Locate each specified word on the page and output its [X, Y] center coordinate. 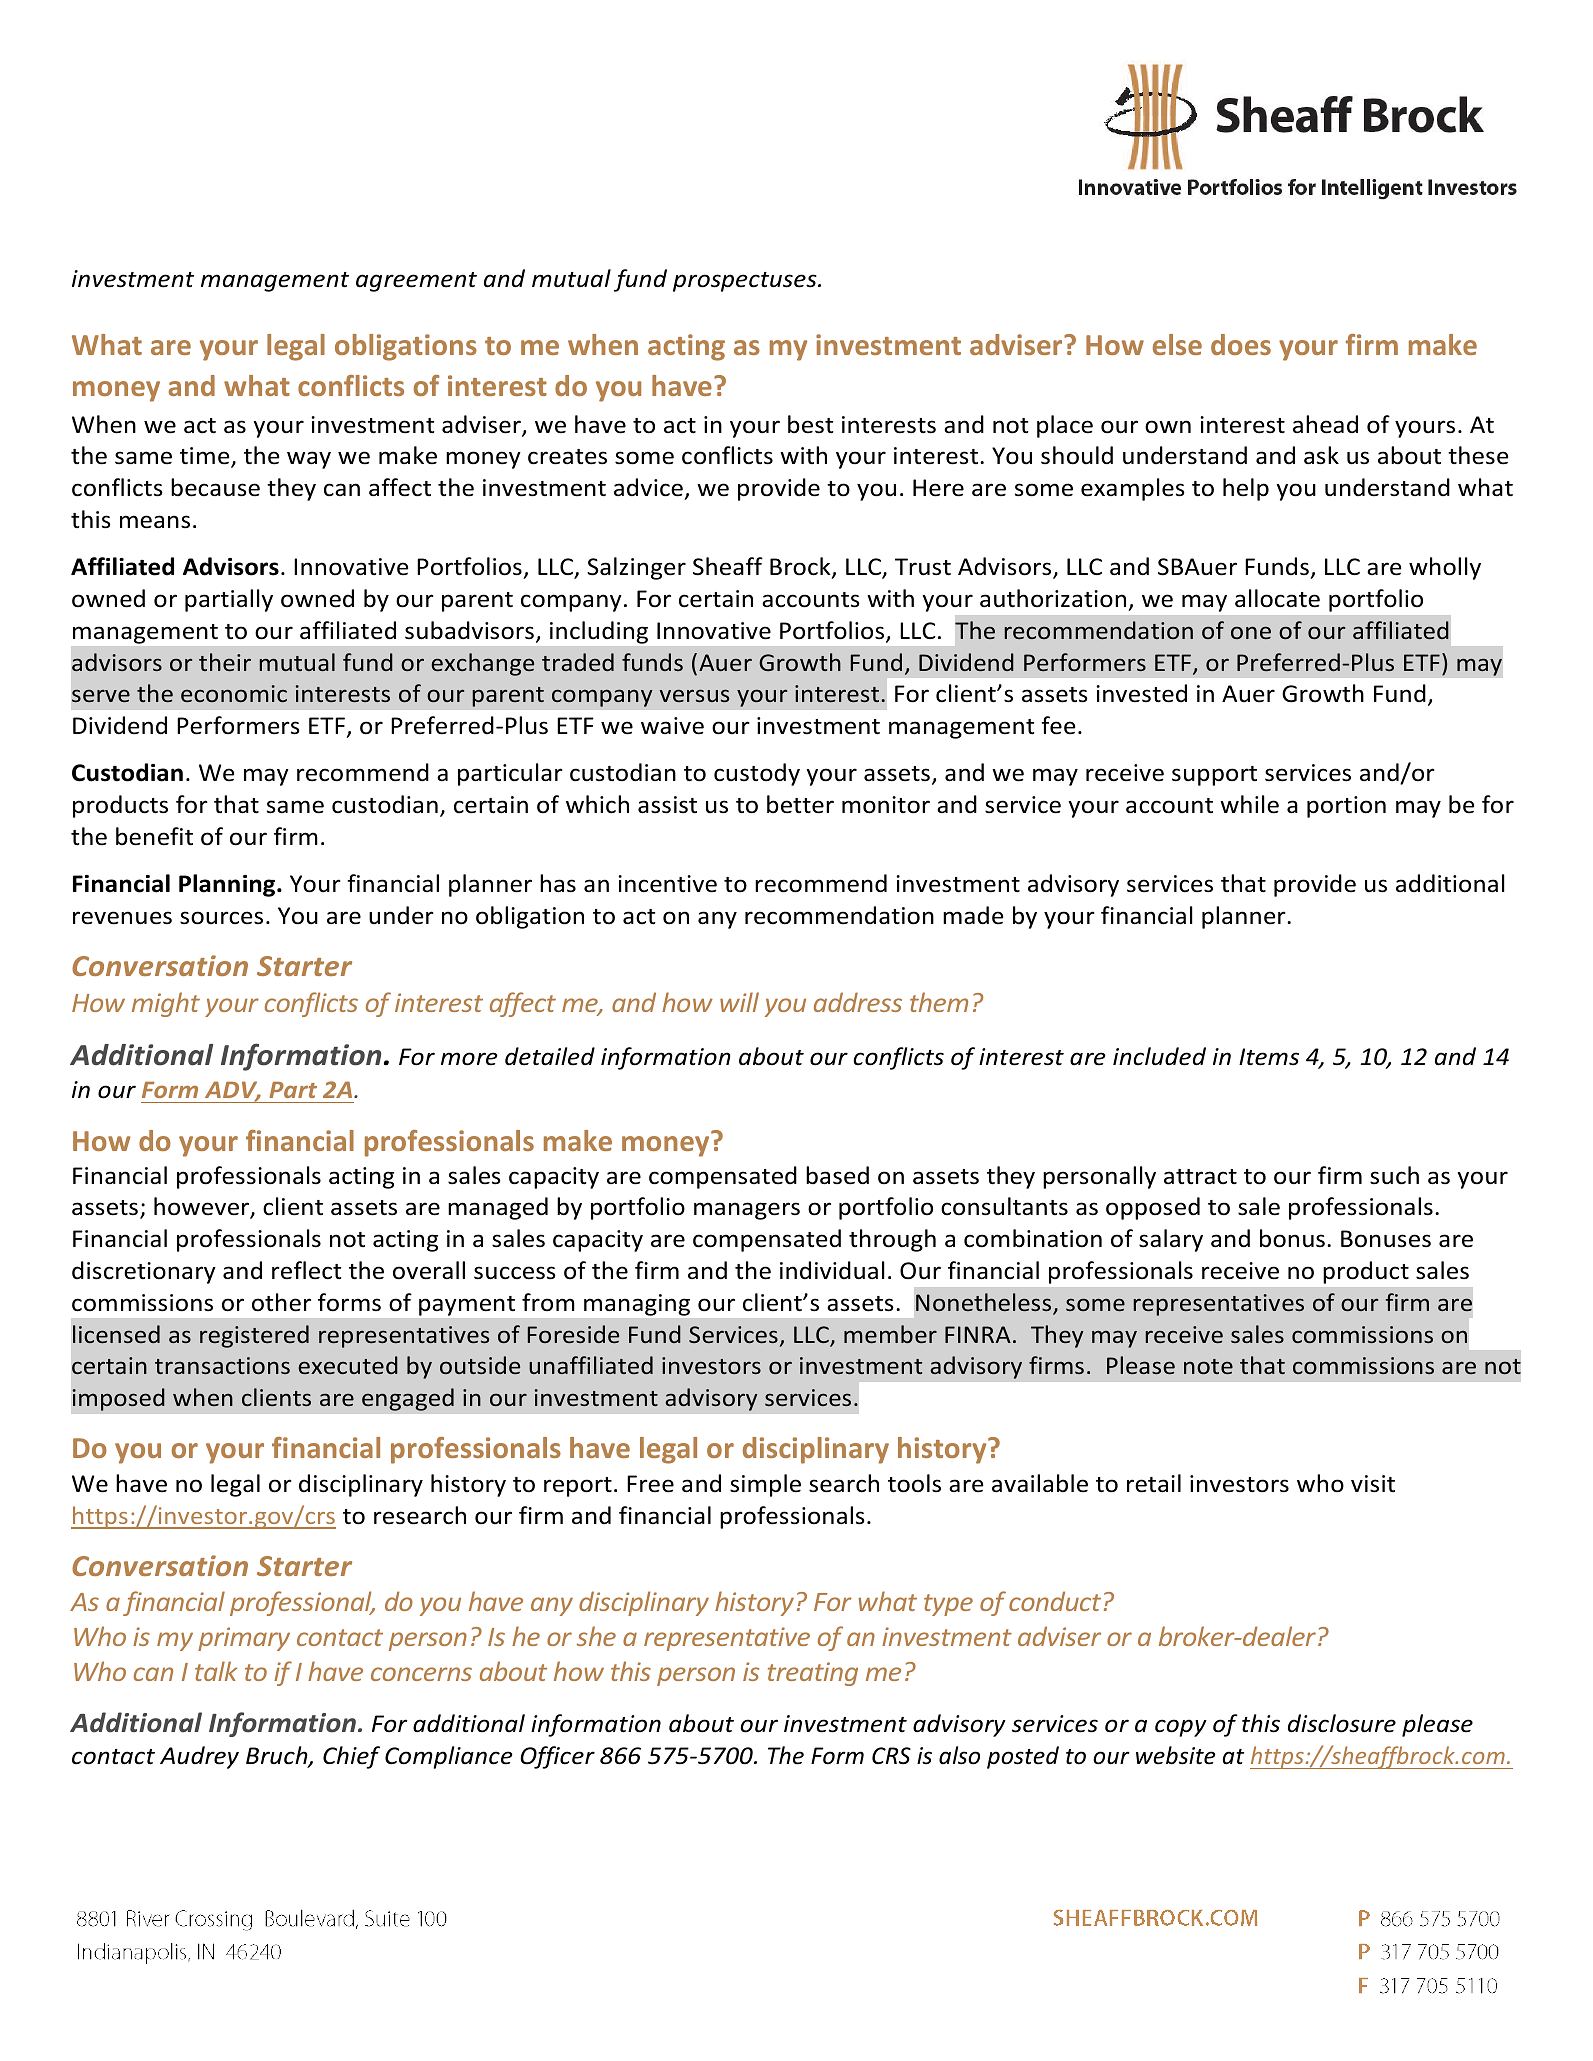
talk [216, 1671]
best [810, 424]
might [166, 1004]
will [739, 1002]
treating [813, 1674]
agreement [416, 282]
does [1241, 344]
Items [1269, 1057]
